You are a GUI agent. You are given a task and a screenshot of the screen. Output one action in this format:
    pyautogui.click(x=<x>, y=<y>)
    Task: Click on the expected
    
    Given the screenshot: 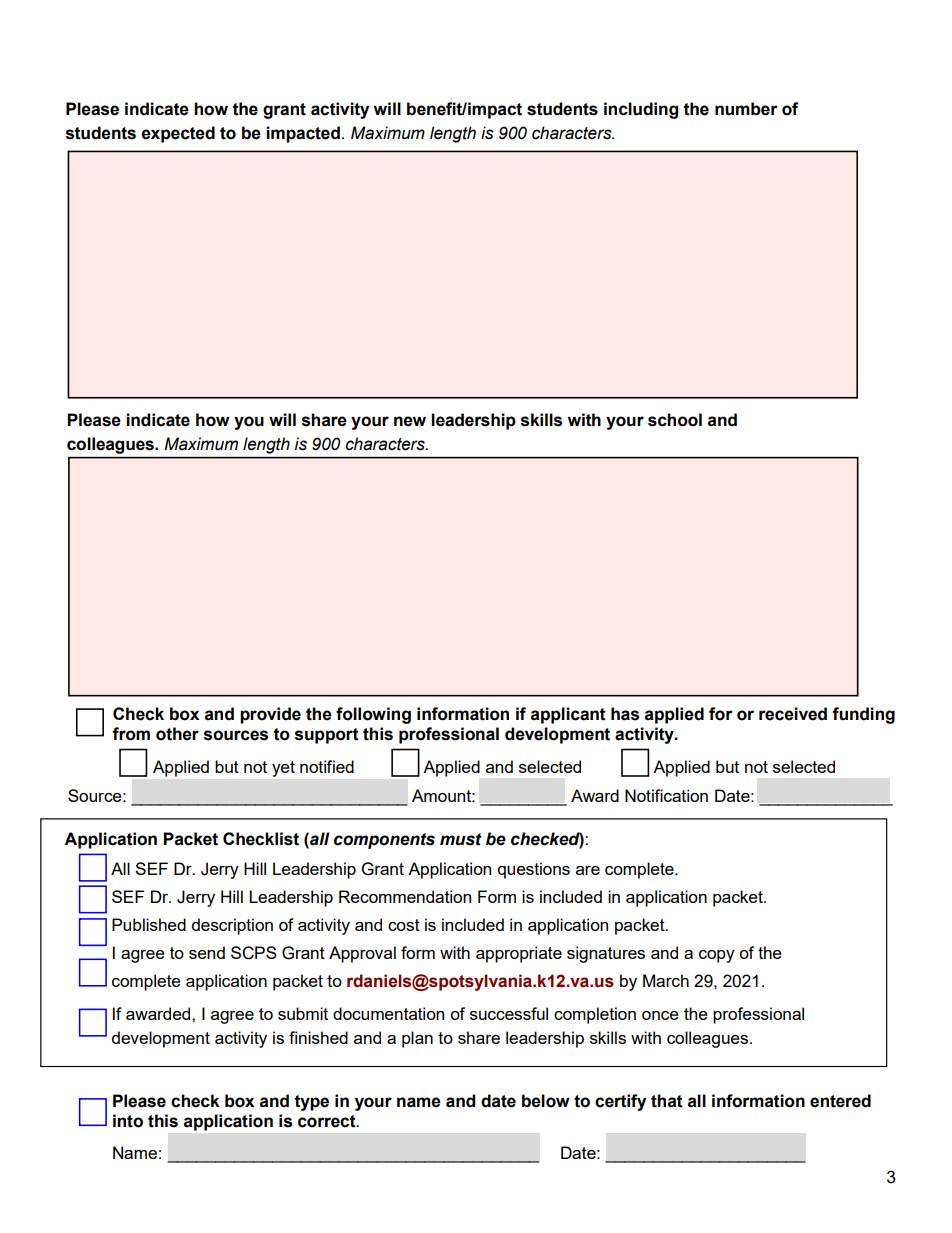 What is the action you would take?
    pyautogui.click(x=178, y=134)
